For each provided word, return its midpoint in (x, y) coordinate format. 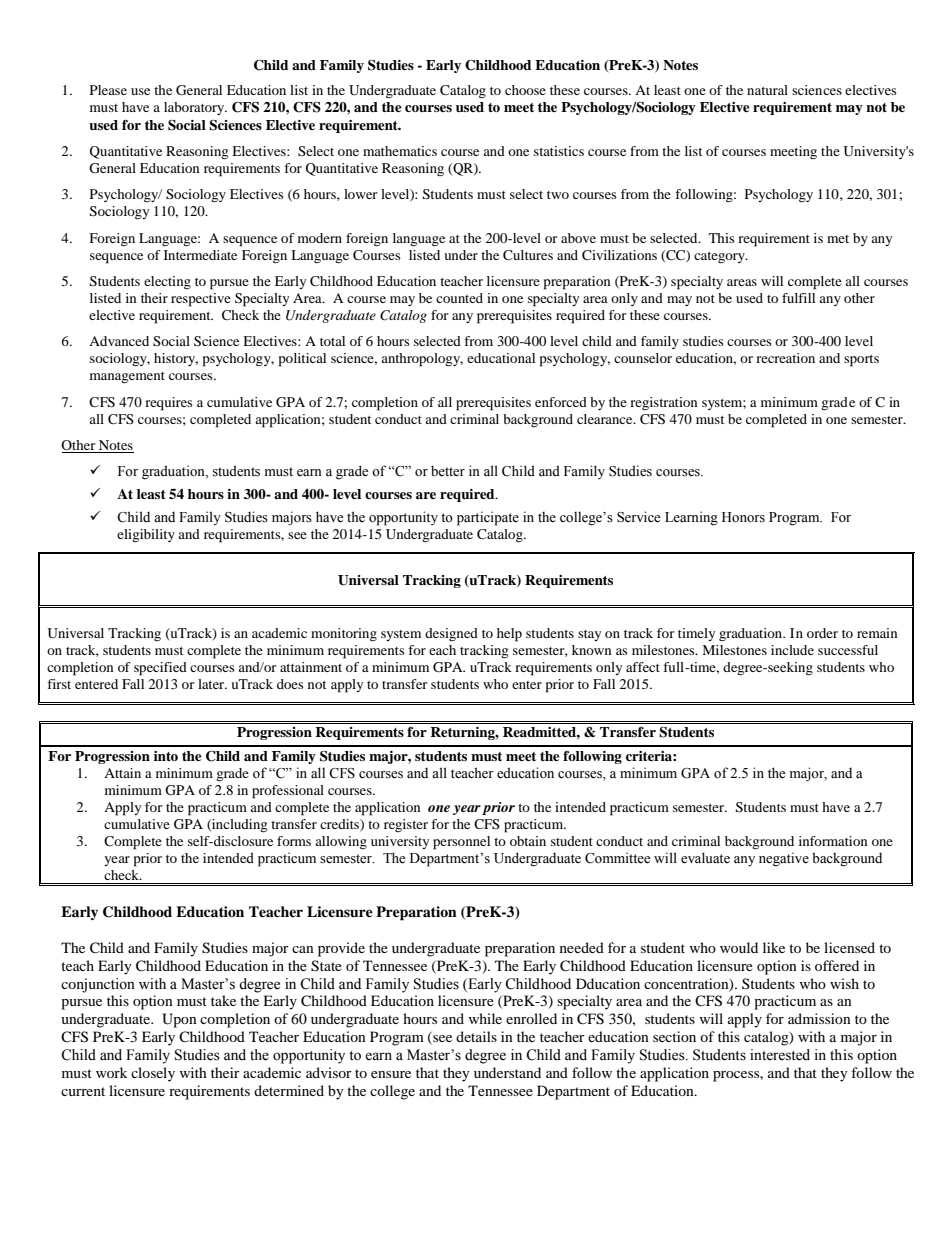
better (448, 471)
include (792, 650)
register (406, 825)
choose (525, 90)
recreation (785, 358)
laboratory (195, 108)
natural (767, 90)
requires (169, 404)
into (166, 756)
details (476, 1036)
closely (153, 1074)
